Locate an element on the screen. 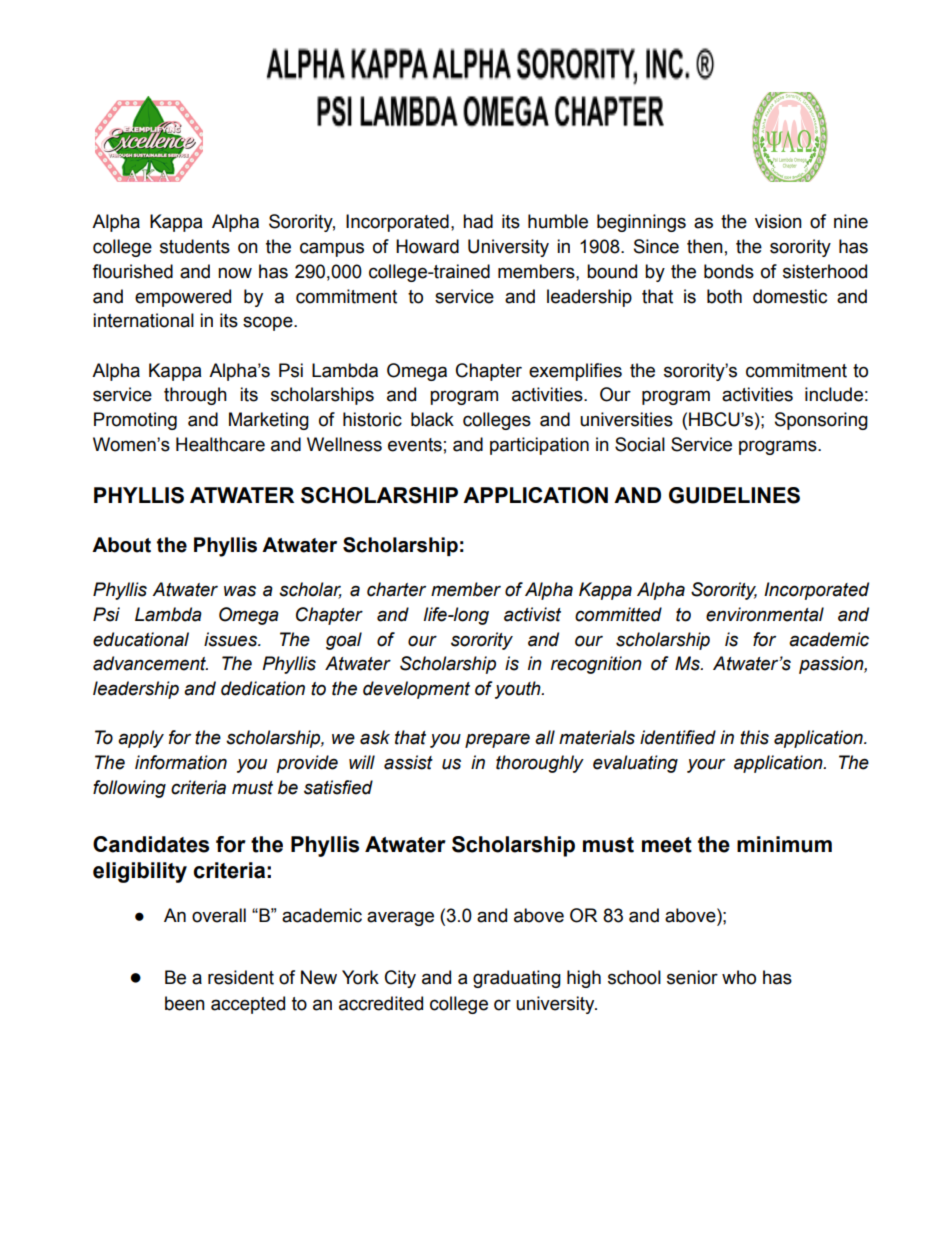 The width and height of the screenshot is (952, 1233). who is located at coordinates (739, 977).
